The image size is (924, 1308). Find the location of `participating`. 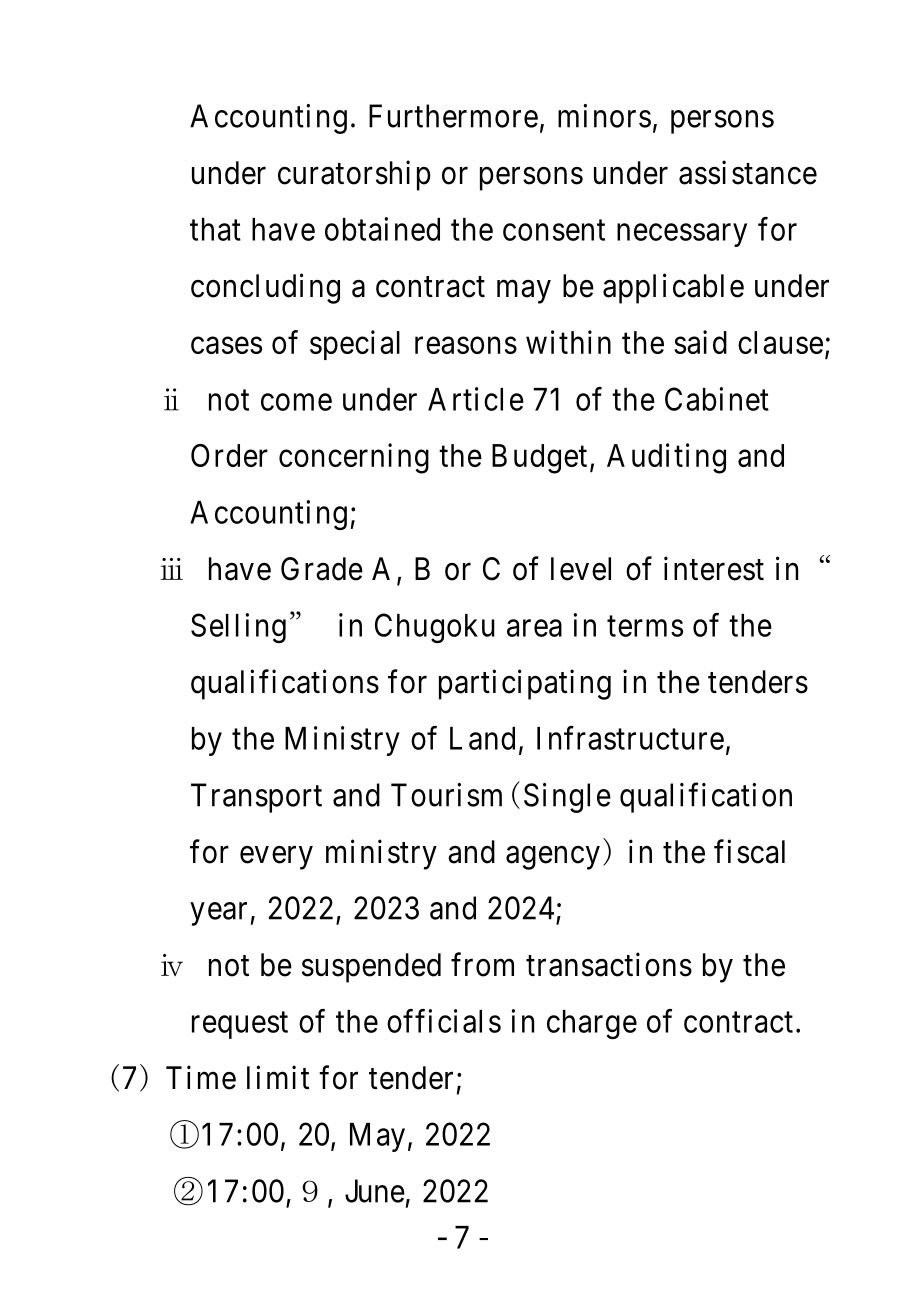

participating is located at coordinates (525, 684).
